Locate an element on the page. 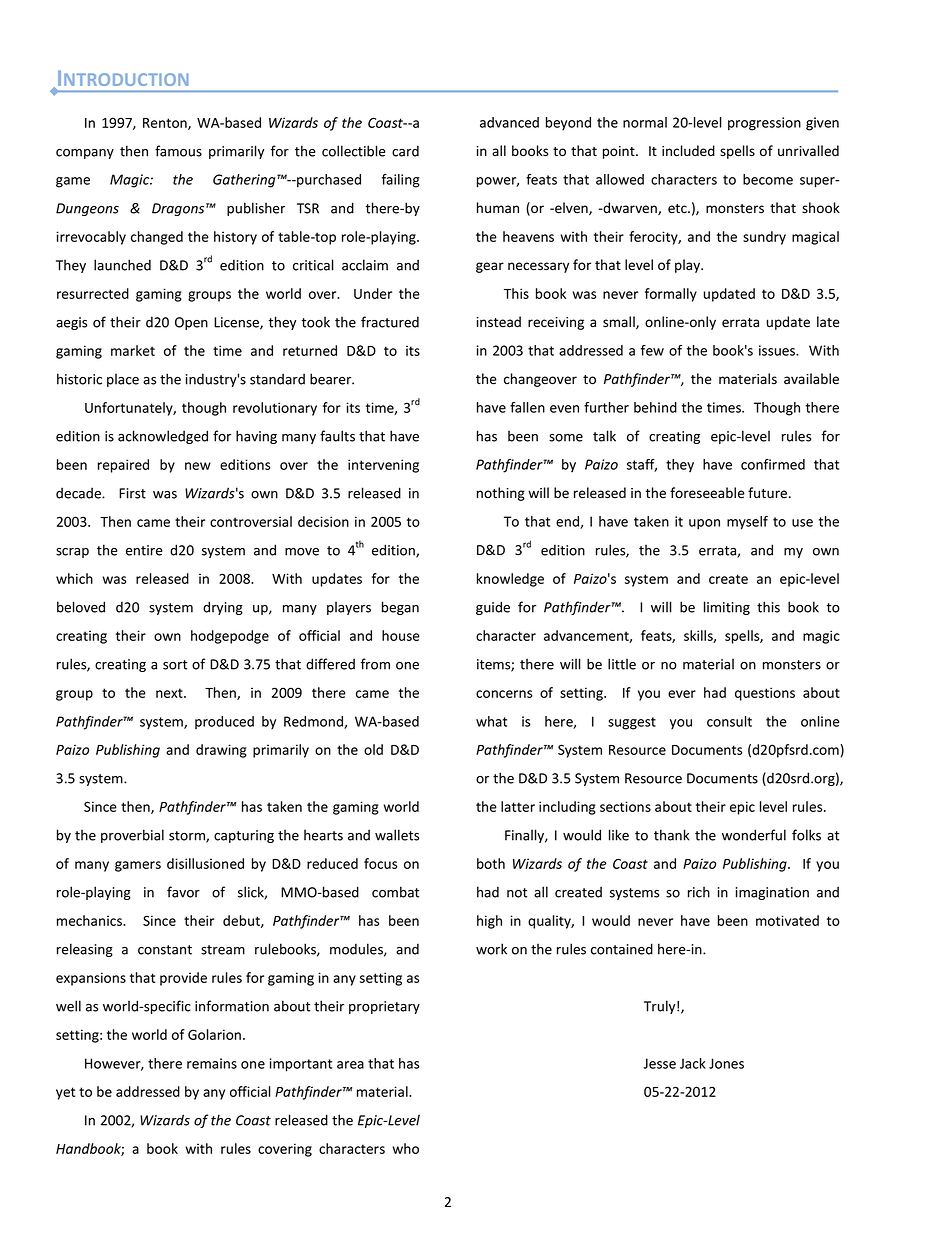 The image size is (952, 1233). what is located at coordinates (491, 721).
